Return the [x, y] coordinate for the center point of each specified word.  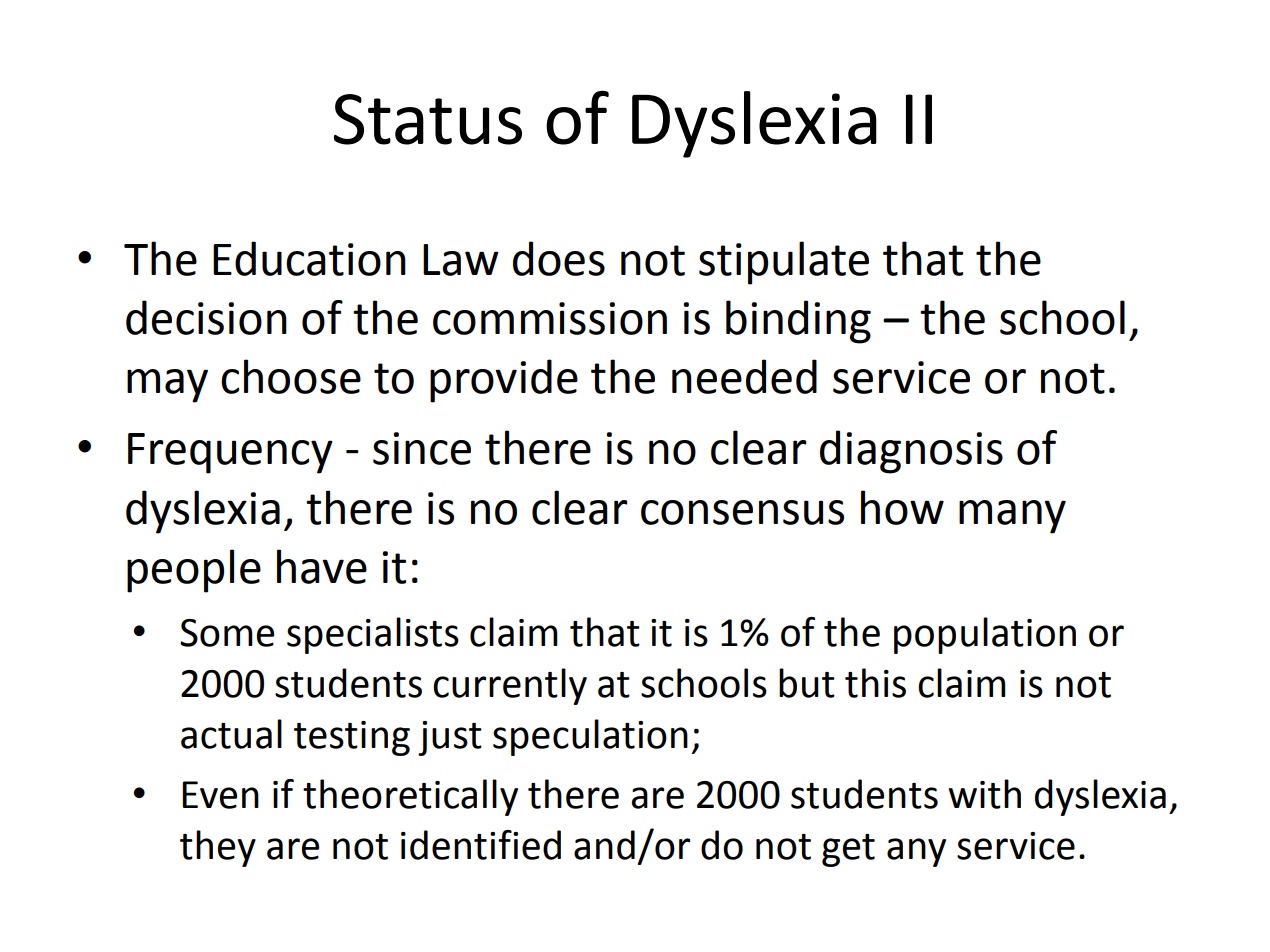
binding [798, 322]
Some [227, 633]
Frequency [230, 453]
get [848, 850]
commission [550, 318]
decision [206, 317]
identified [481, 845]
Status [428, 119]
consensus [742, 512]
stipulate [784, 263]
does [559, 258]
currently [510, 686]
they [218, 848]
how [902, 507]
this [875, 683]
